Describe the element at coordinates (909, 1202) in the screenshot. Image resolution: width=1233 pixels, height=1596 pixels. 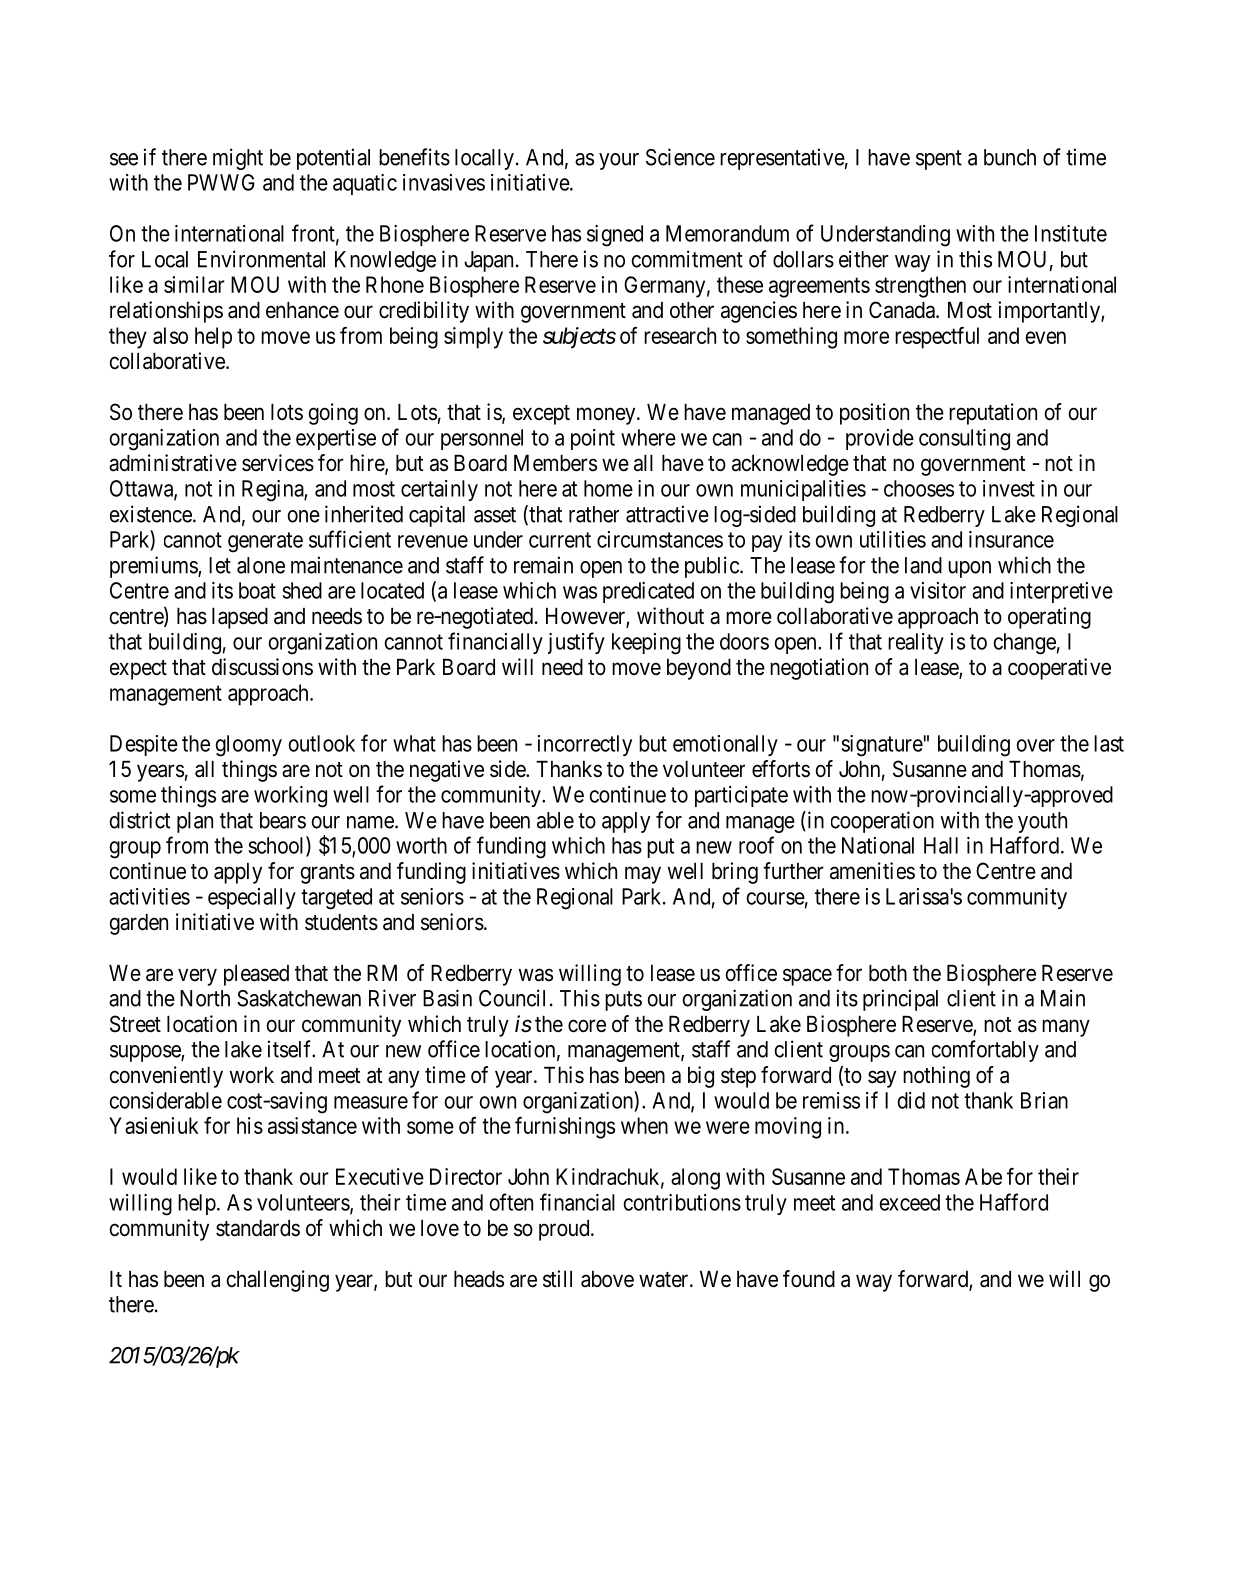
I see `exceed` at that location.
